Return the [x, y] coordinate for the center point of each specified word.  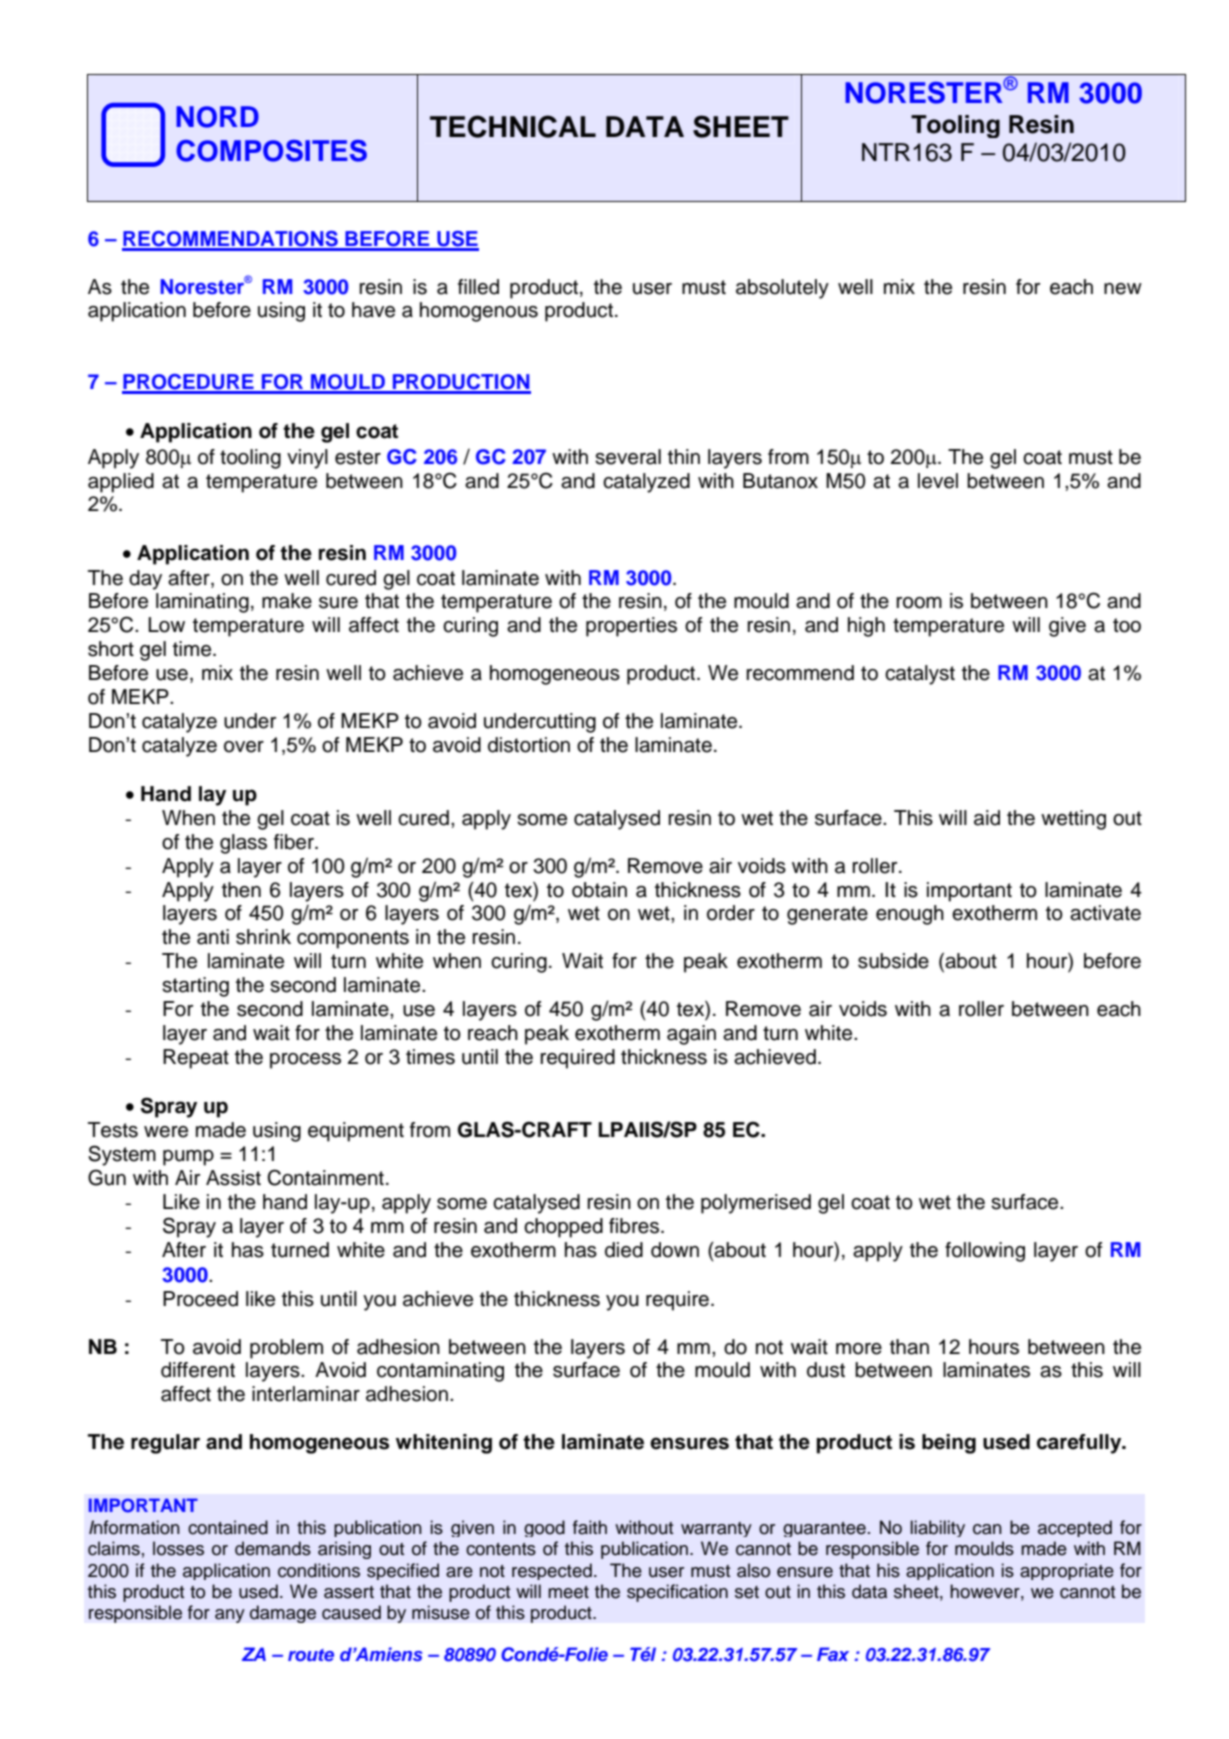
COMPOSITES [271, 151]
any [230, 1616]
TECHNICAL [513, 126]
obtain [599, 890]
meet [568, 1592]
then [241, 890]
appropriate [1067, 1571]
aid [987, 818]
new [1123, 289]
